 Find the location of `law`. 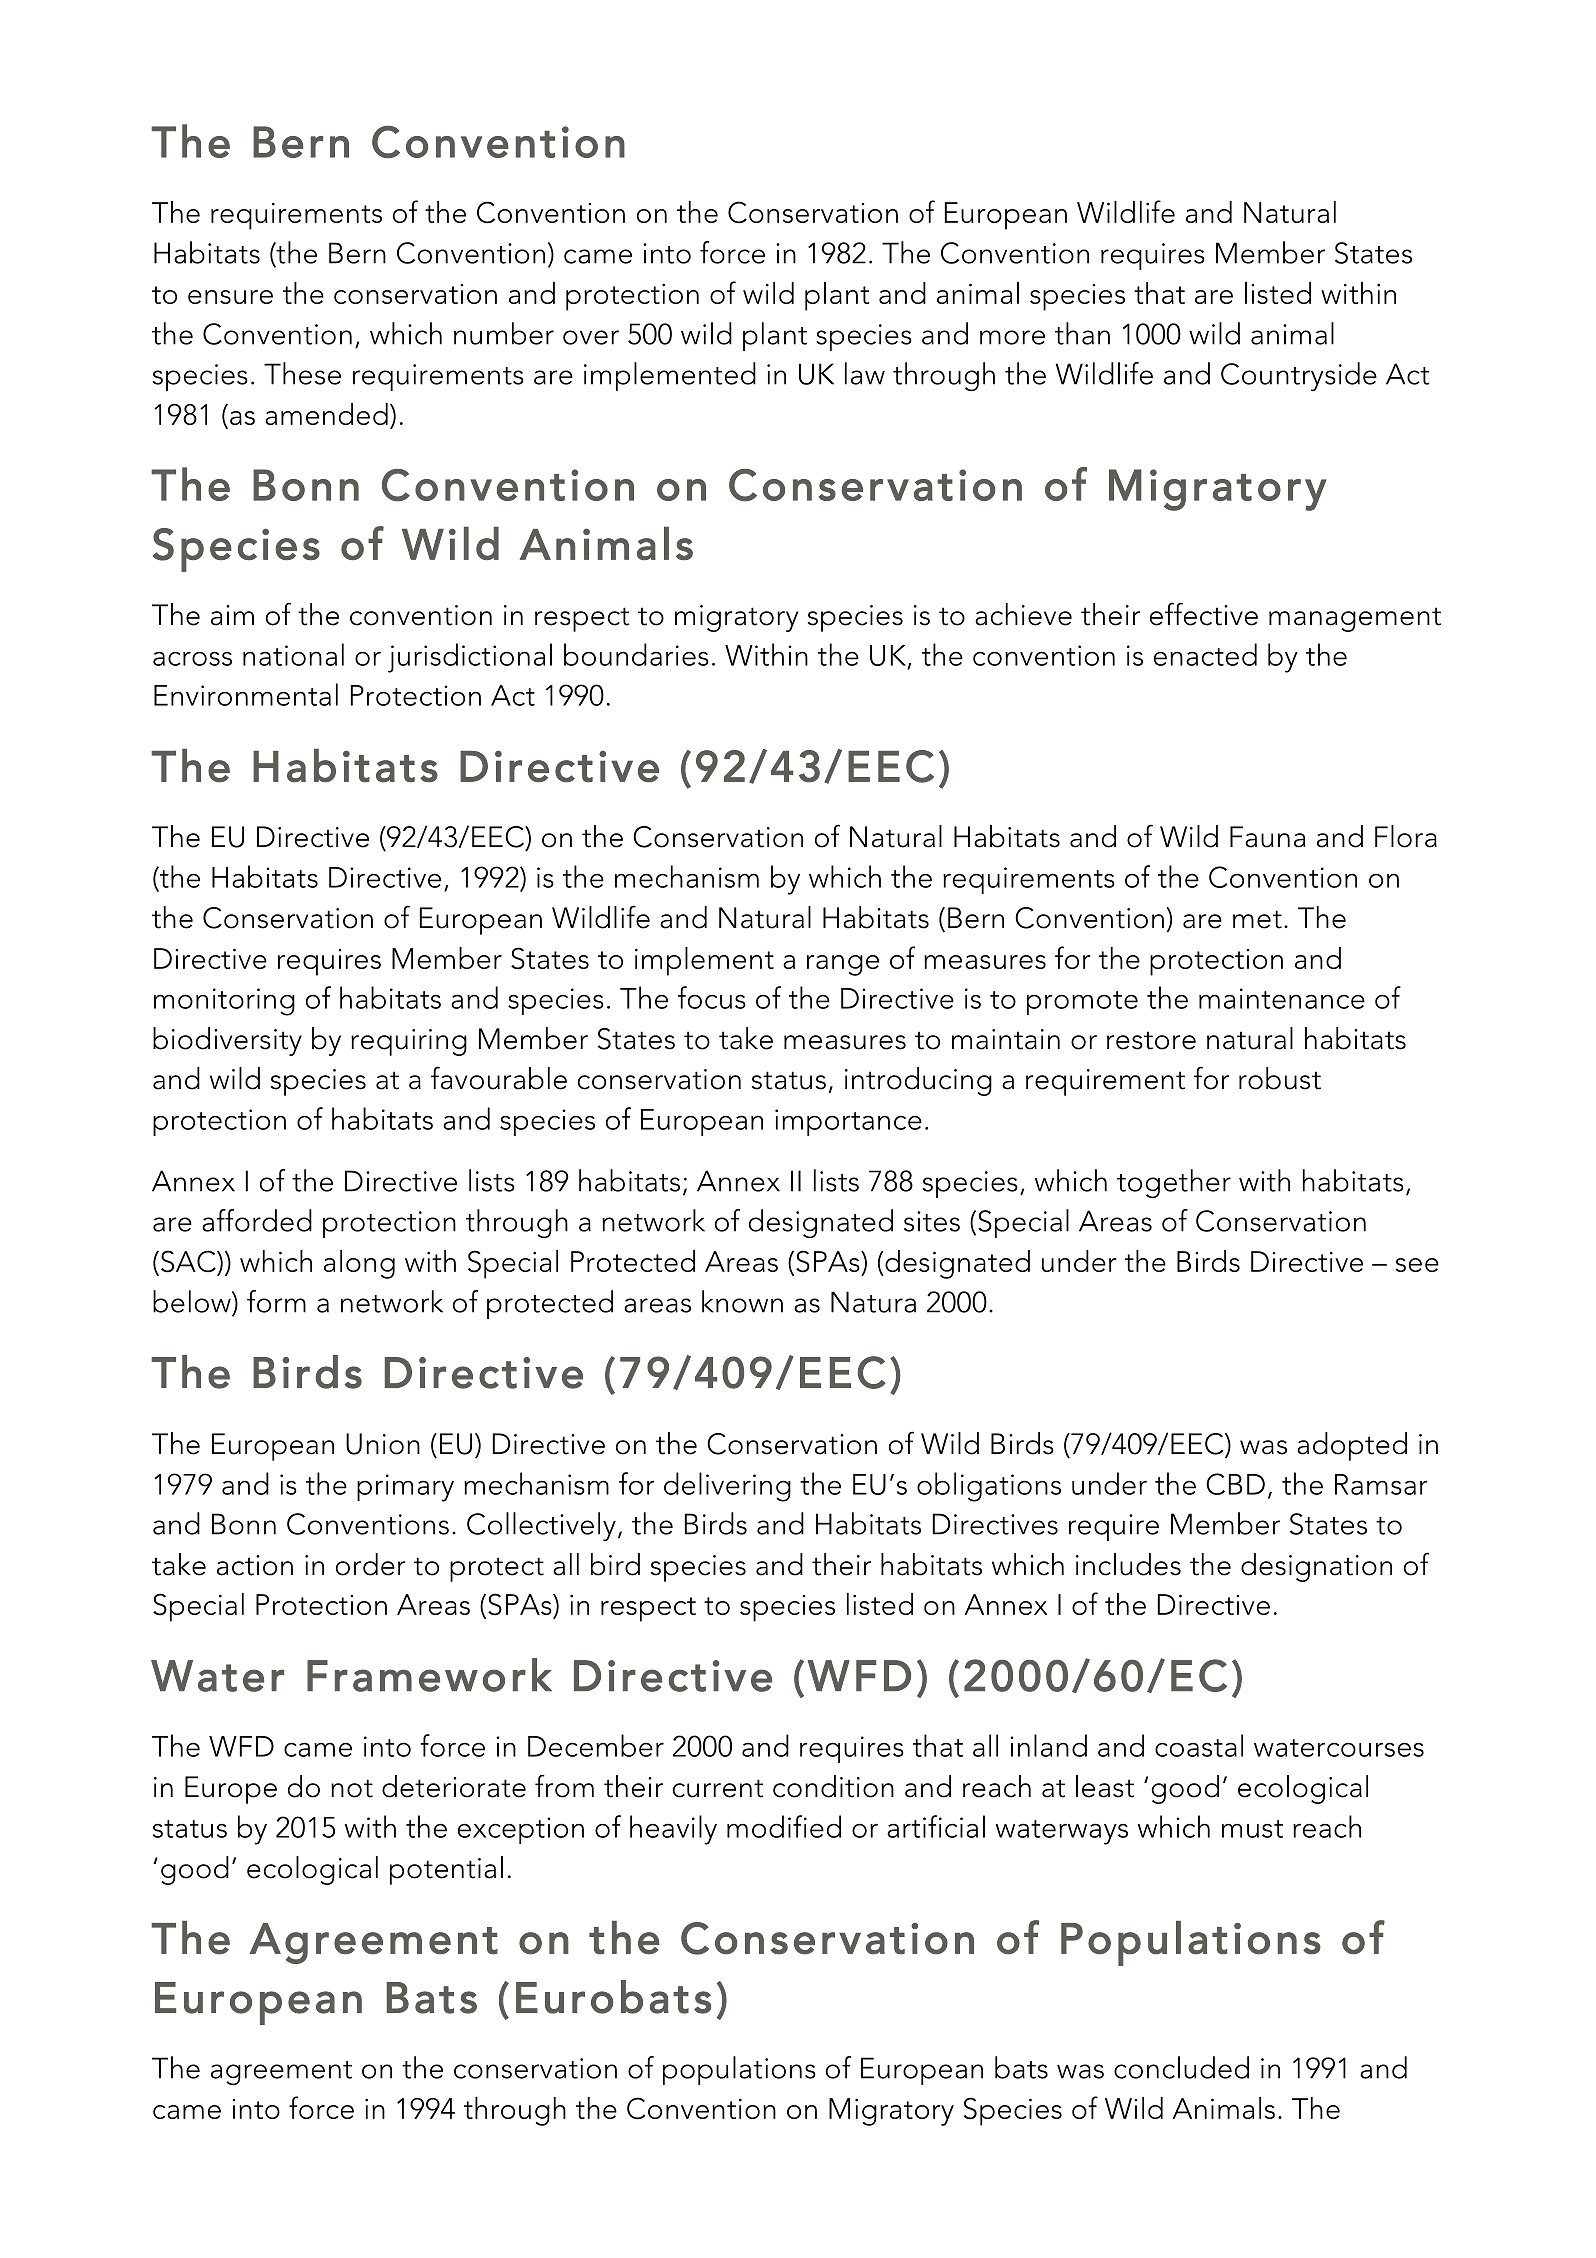

law is located at coordinates (865, 373).
